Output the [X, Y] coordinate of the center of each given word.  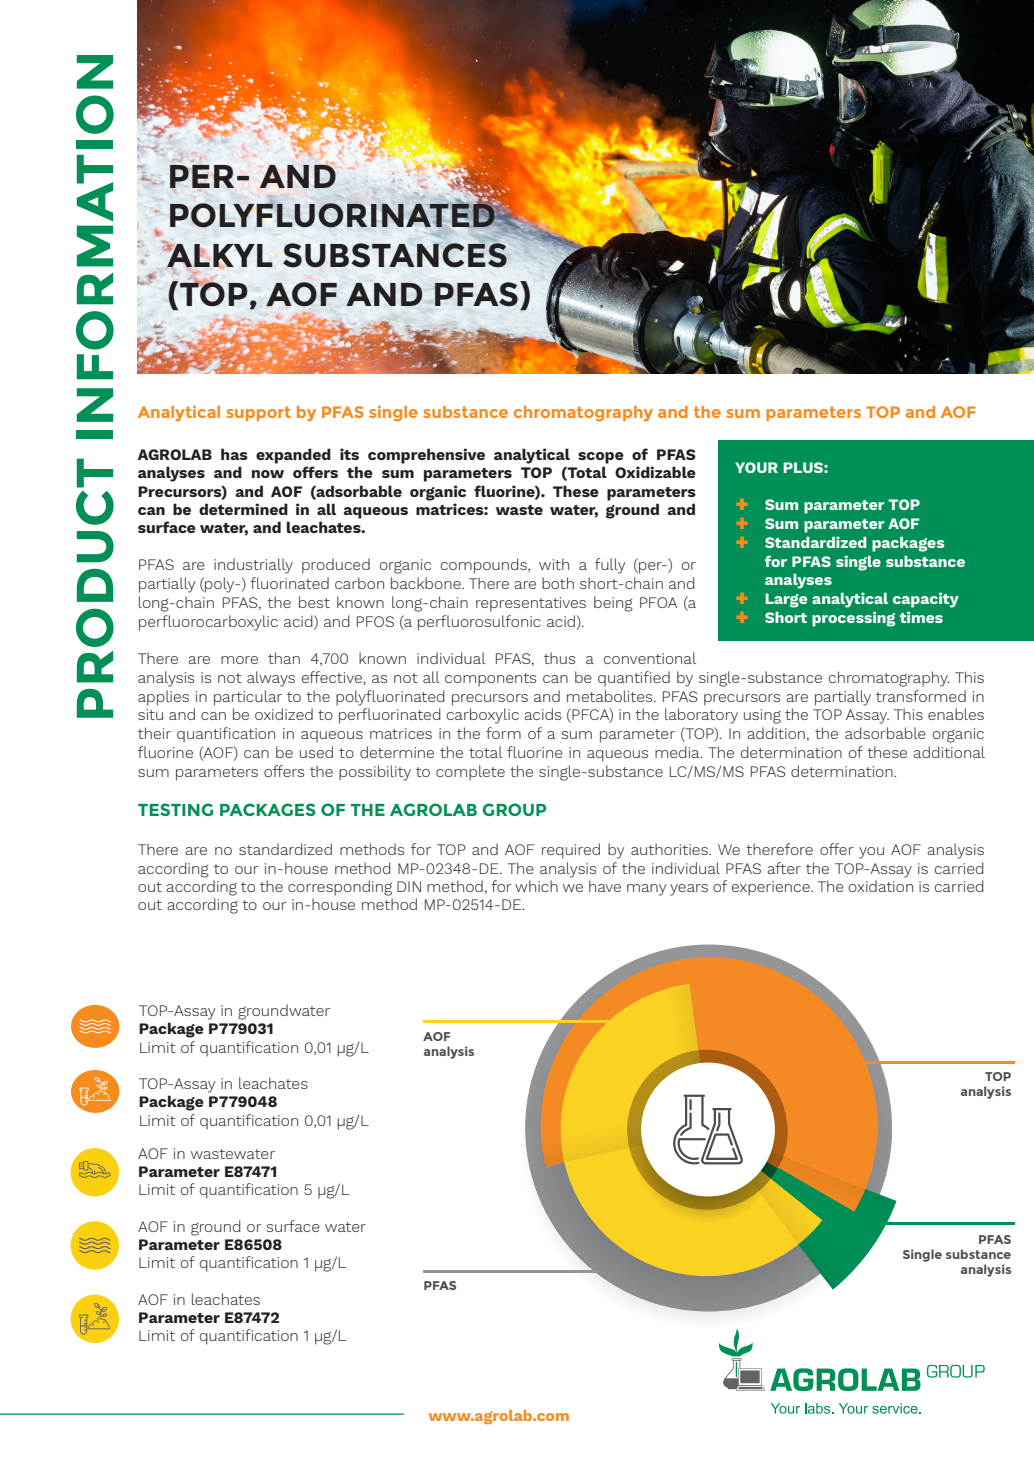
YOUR [756, 467]
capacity [926, 600]
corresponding [340, 888]
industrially [253, 566]
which [536, 886]
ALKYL [219, 255]
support [258, 413]
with [554, 564]
